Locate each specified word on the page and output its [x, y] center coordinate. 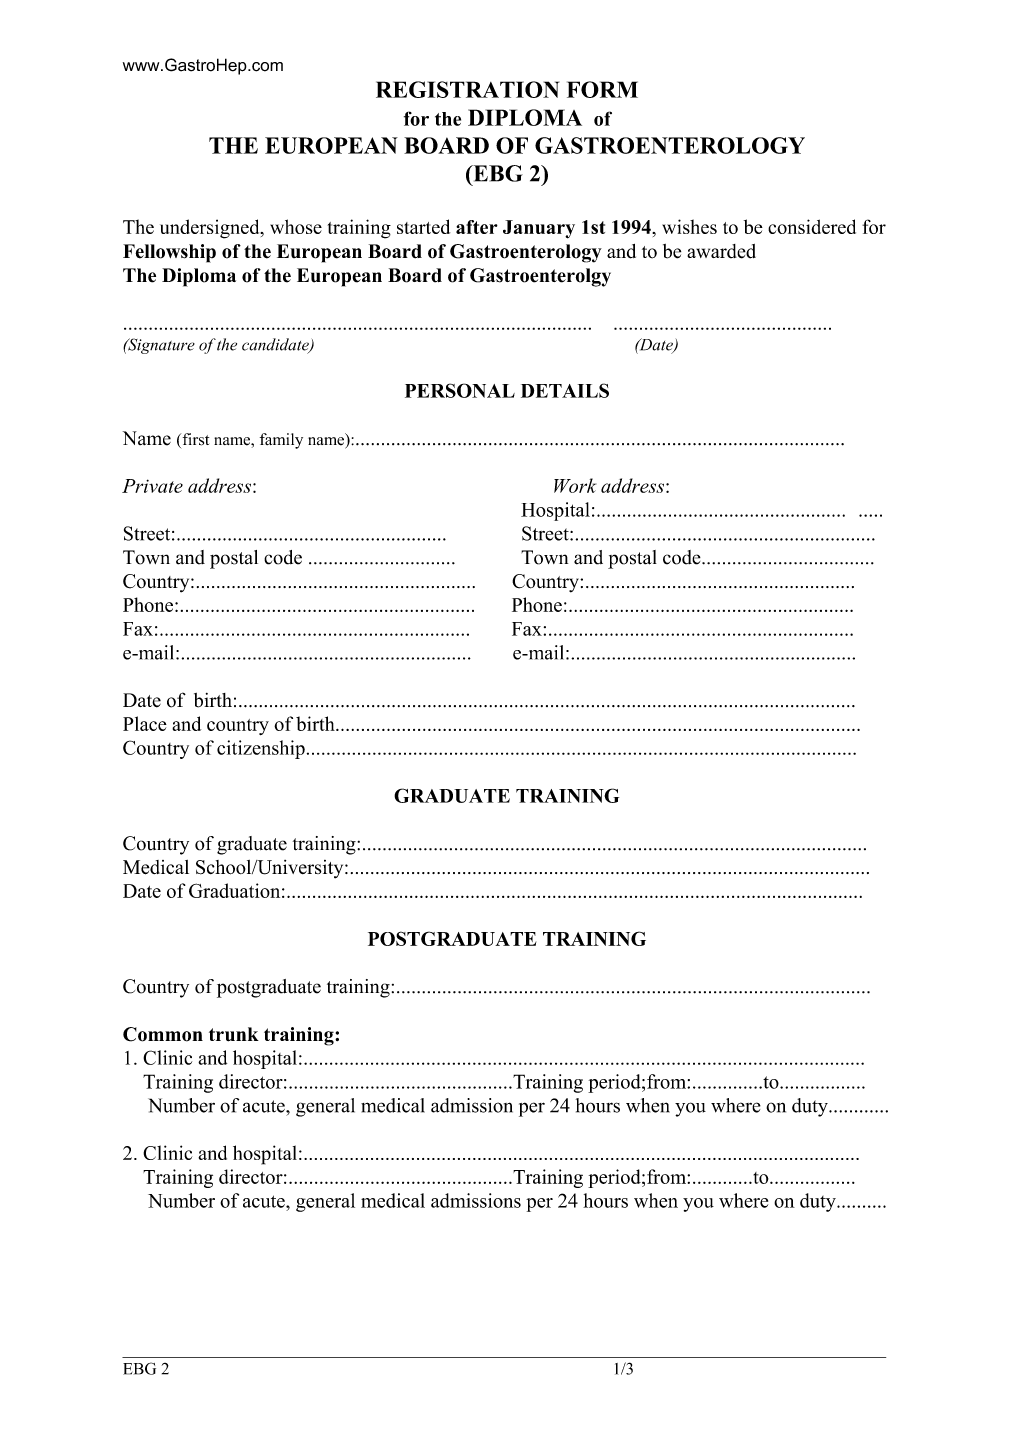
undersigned [211, 229]
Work [575, 485]
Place [145, 723]
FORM [602, 89]
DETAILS [565, 390]
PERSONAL [460, 390]
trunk [234, 1034]
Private [152, 486]
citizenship [261, 749]
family [281, 441]
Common [163, 1034]
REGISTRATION [467, 89]
